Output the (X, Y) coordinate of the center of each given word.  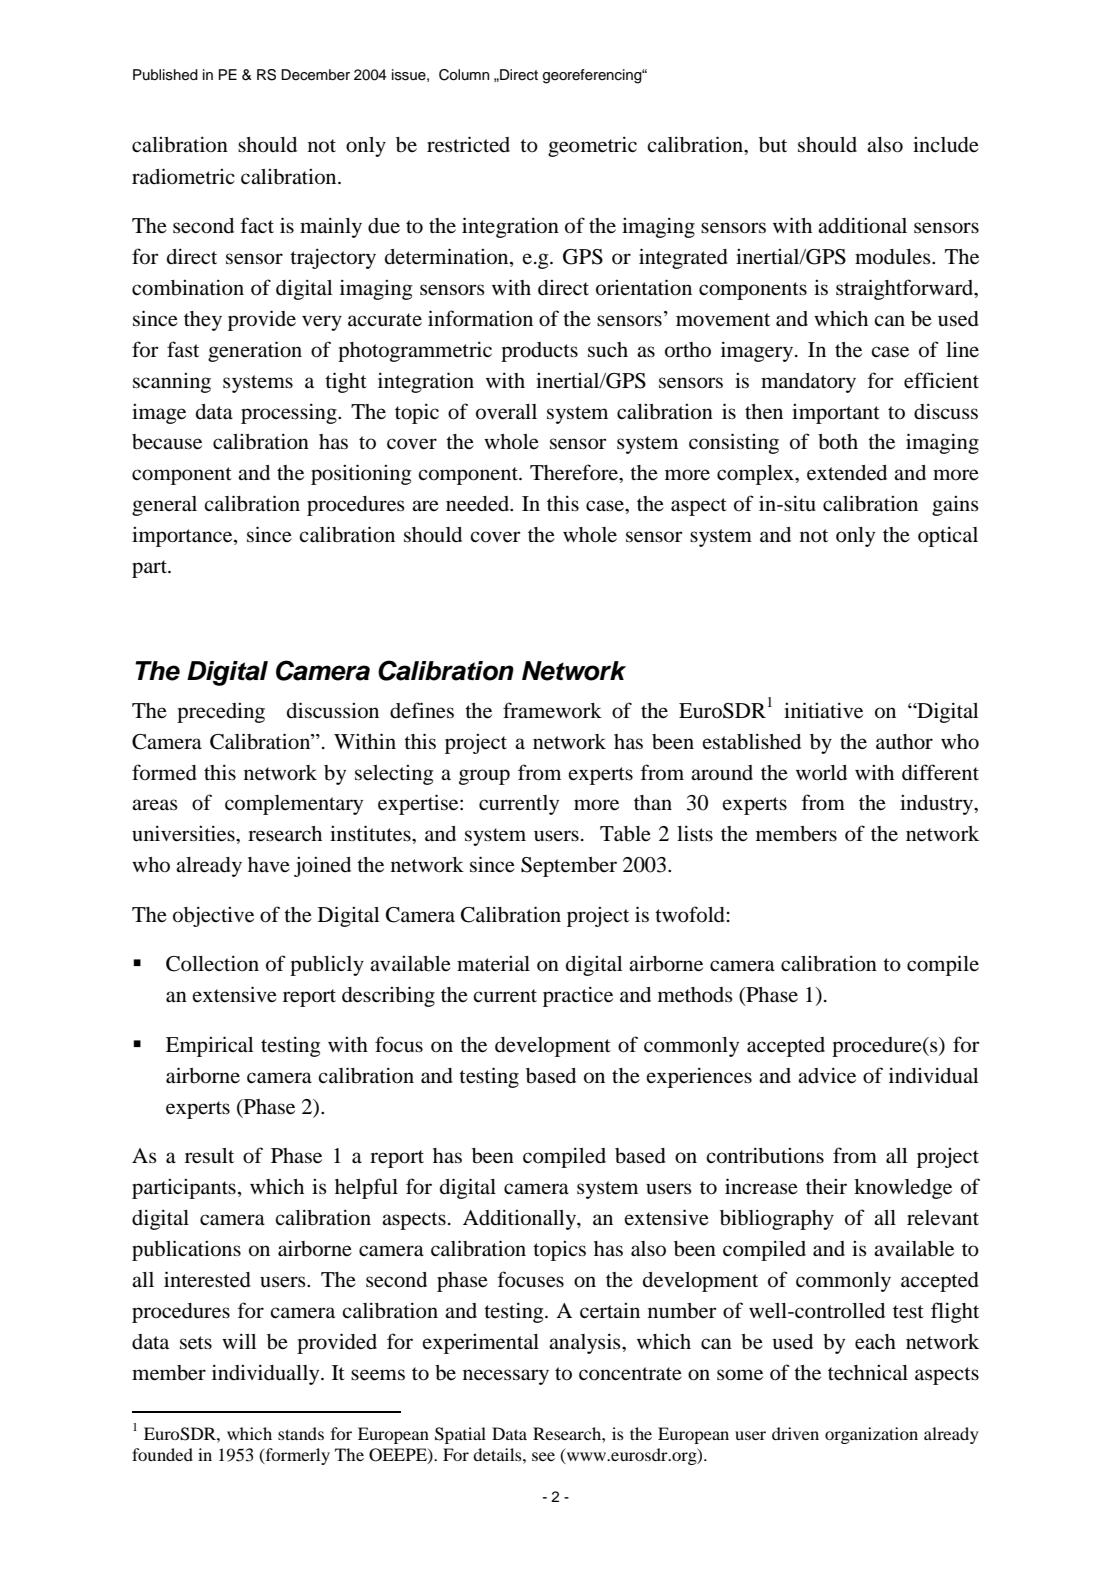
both (838, 442)
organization (871, 1435)
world (821, 773)
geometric (592, 146)
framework (552, 710)
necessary (506, 1377)
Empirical (209, 1046)
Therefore (575, 473)
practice (578, 996)
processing (290, 413)
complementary (294, 805)
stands (301, 1433)
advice (827, 1075)
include (946, 145)
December (315, 75)
